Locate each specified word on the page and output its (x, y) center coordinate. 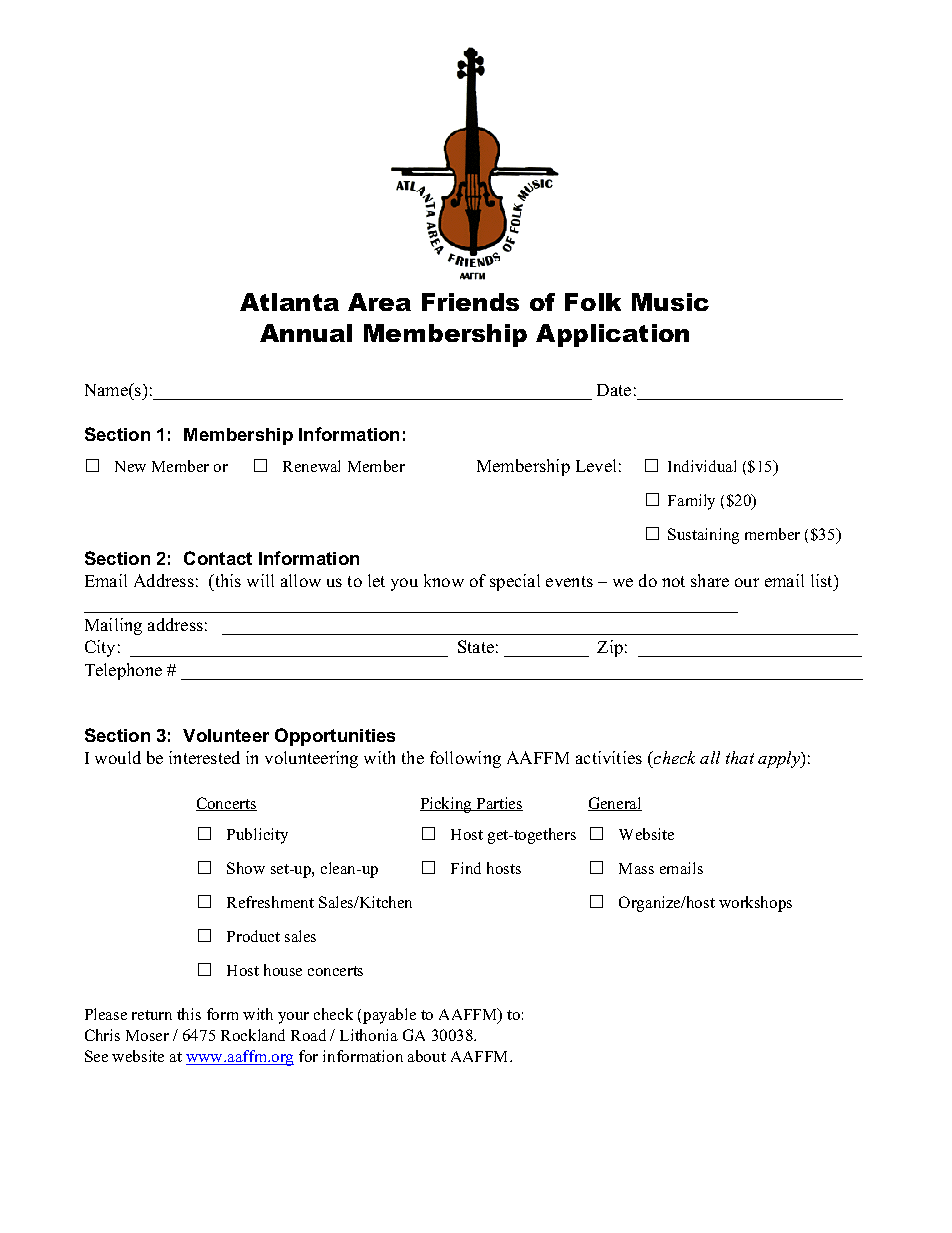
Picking (447, 805)
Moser (147, 1035)
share (710, 580)
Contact (218, 558)
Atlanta (289, 302)
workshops (755, 904)
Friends (470, 302)
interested (204, 757)
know (444, 580)
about (427, 1056)
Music (670, 302)
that (740, 757)
